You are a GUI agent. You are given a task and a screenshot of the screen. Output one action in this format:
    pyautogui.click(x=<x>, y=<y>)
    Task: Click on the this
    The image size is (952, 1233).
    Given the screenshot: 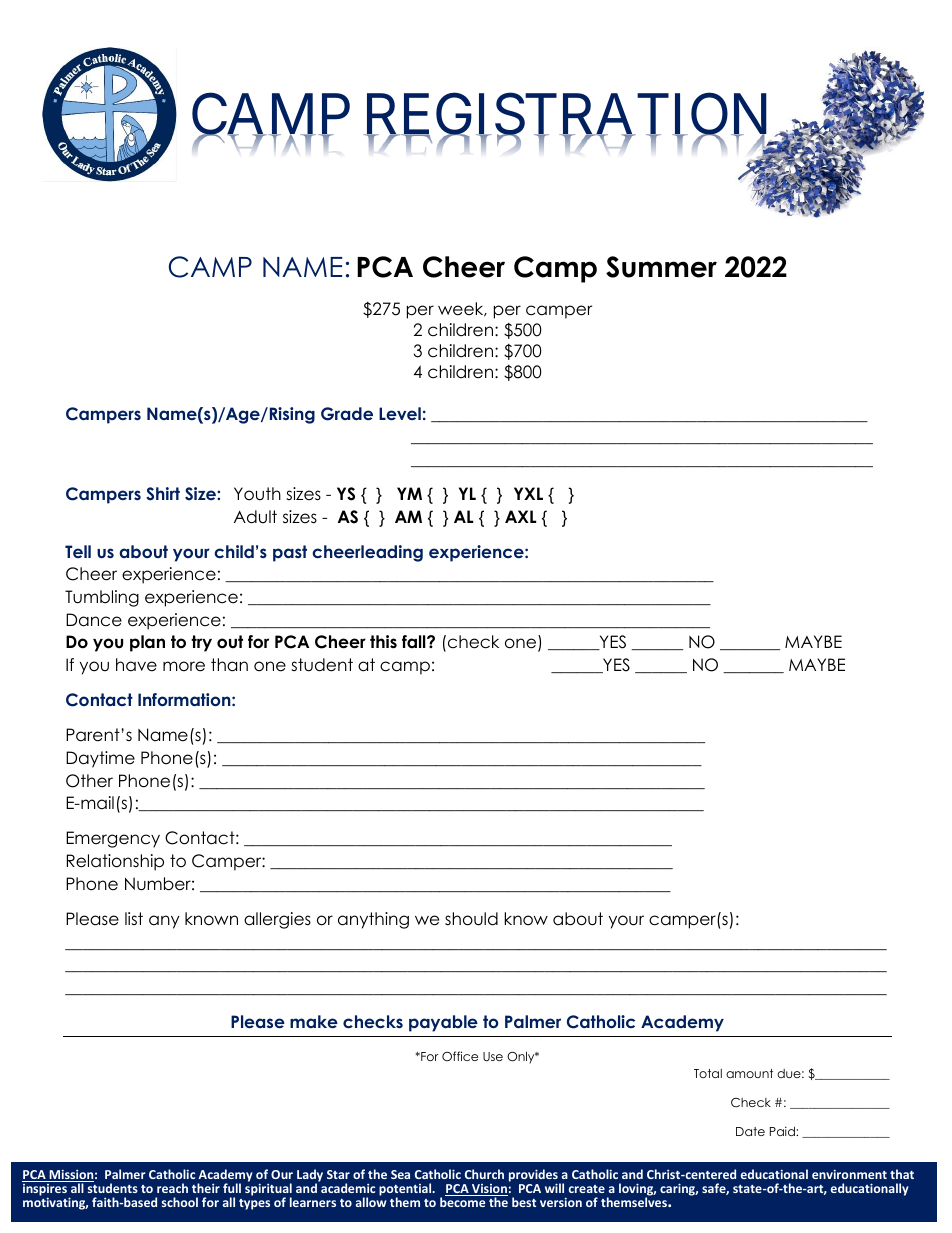 What is the action you would take?
    pyautogui.click(x=383, y=642)
